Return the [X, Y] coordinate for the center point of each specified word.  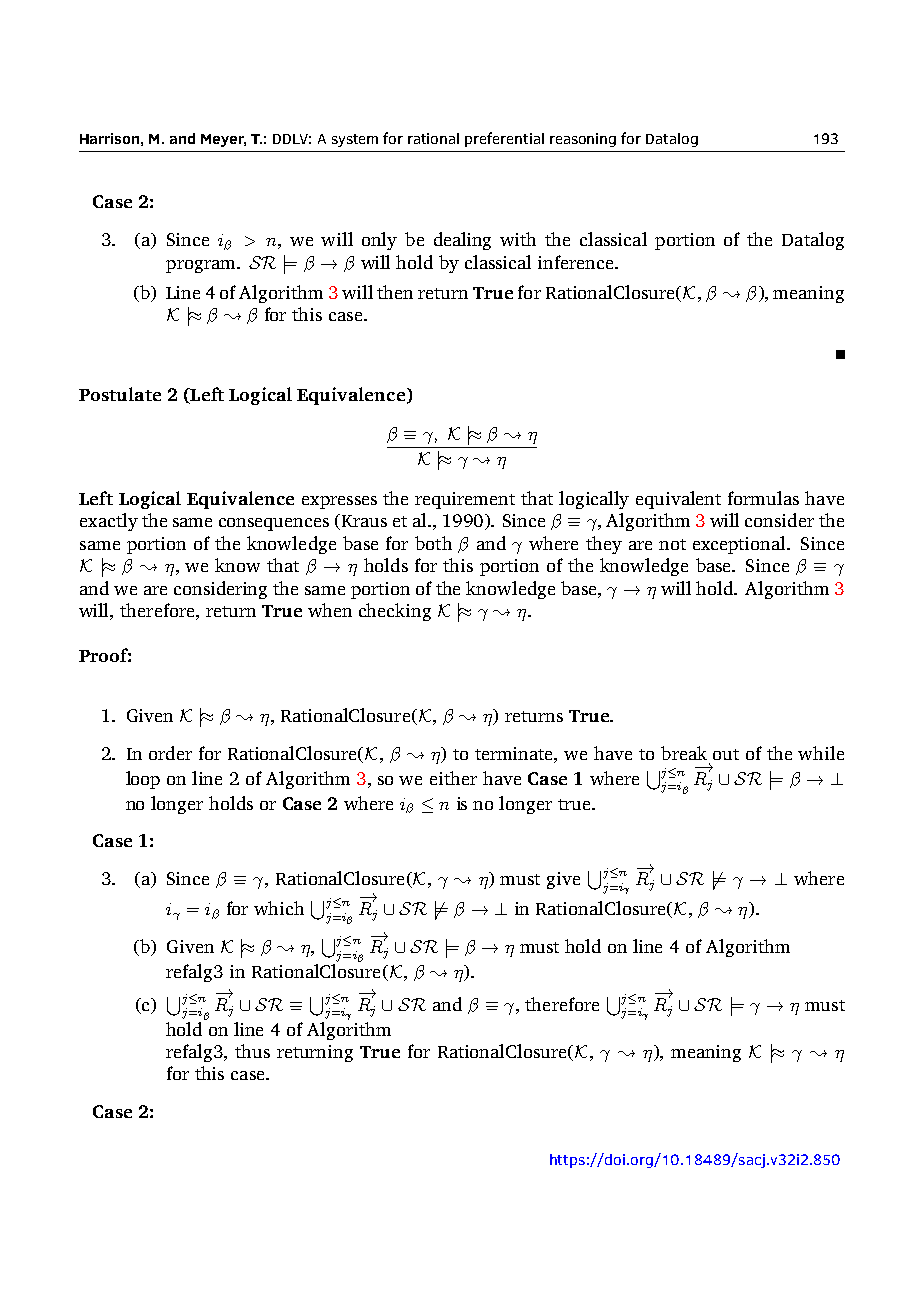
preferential [504, 139]
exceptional [741, 545]
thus [252, 1051]
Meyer [223, 140]
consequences [274, 524]
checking [395, 612]
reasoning [583, 140]
